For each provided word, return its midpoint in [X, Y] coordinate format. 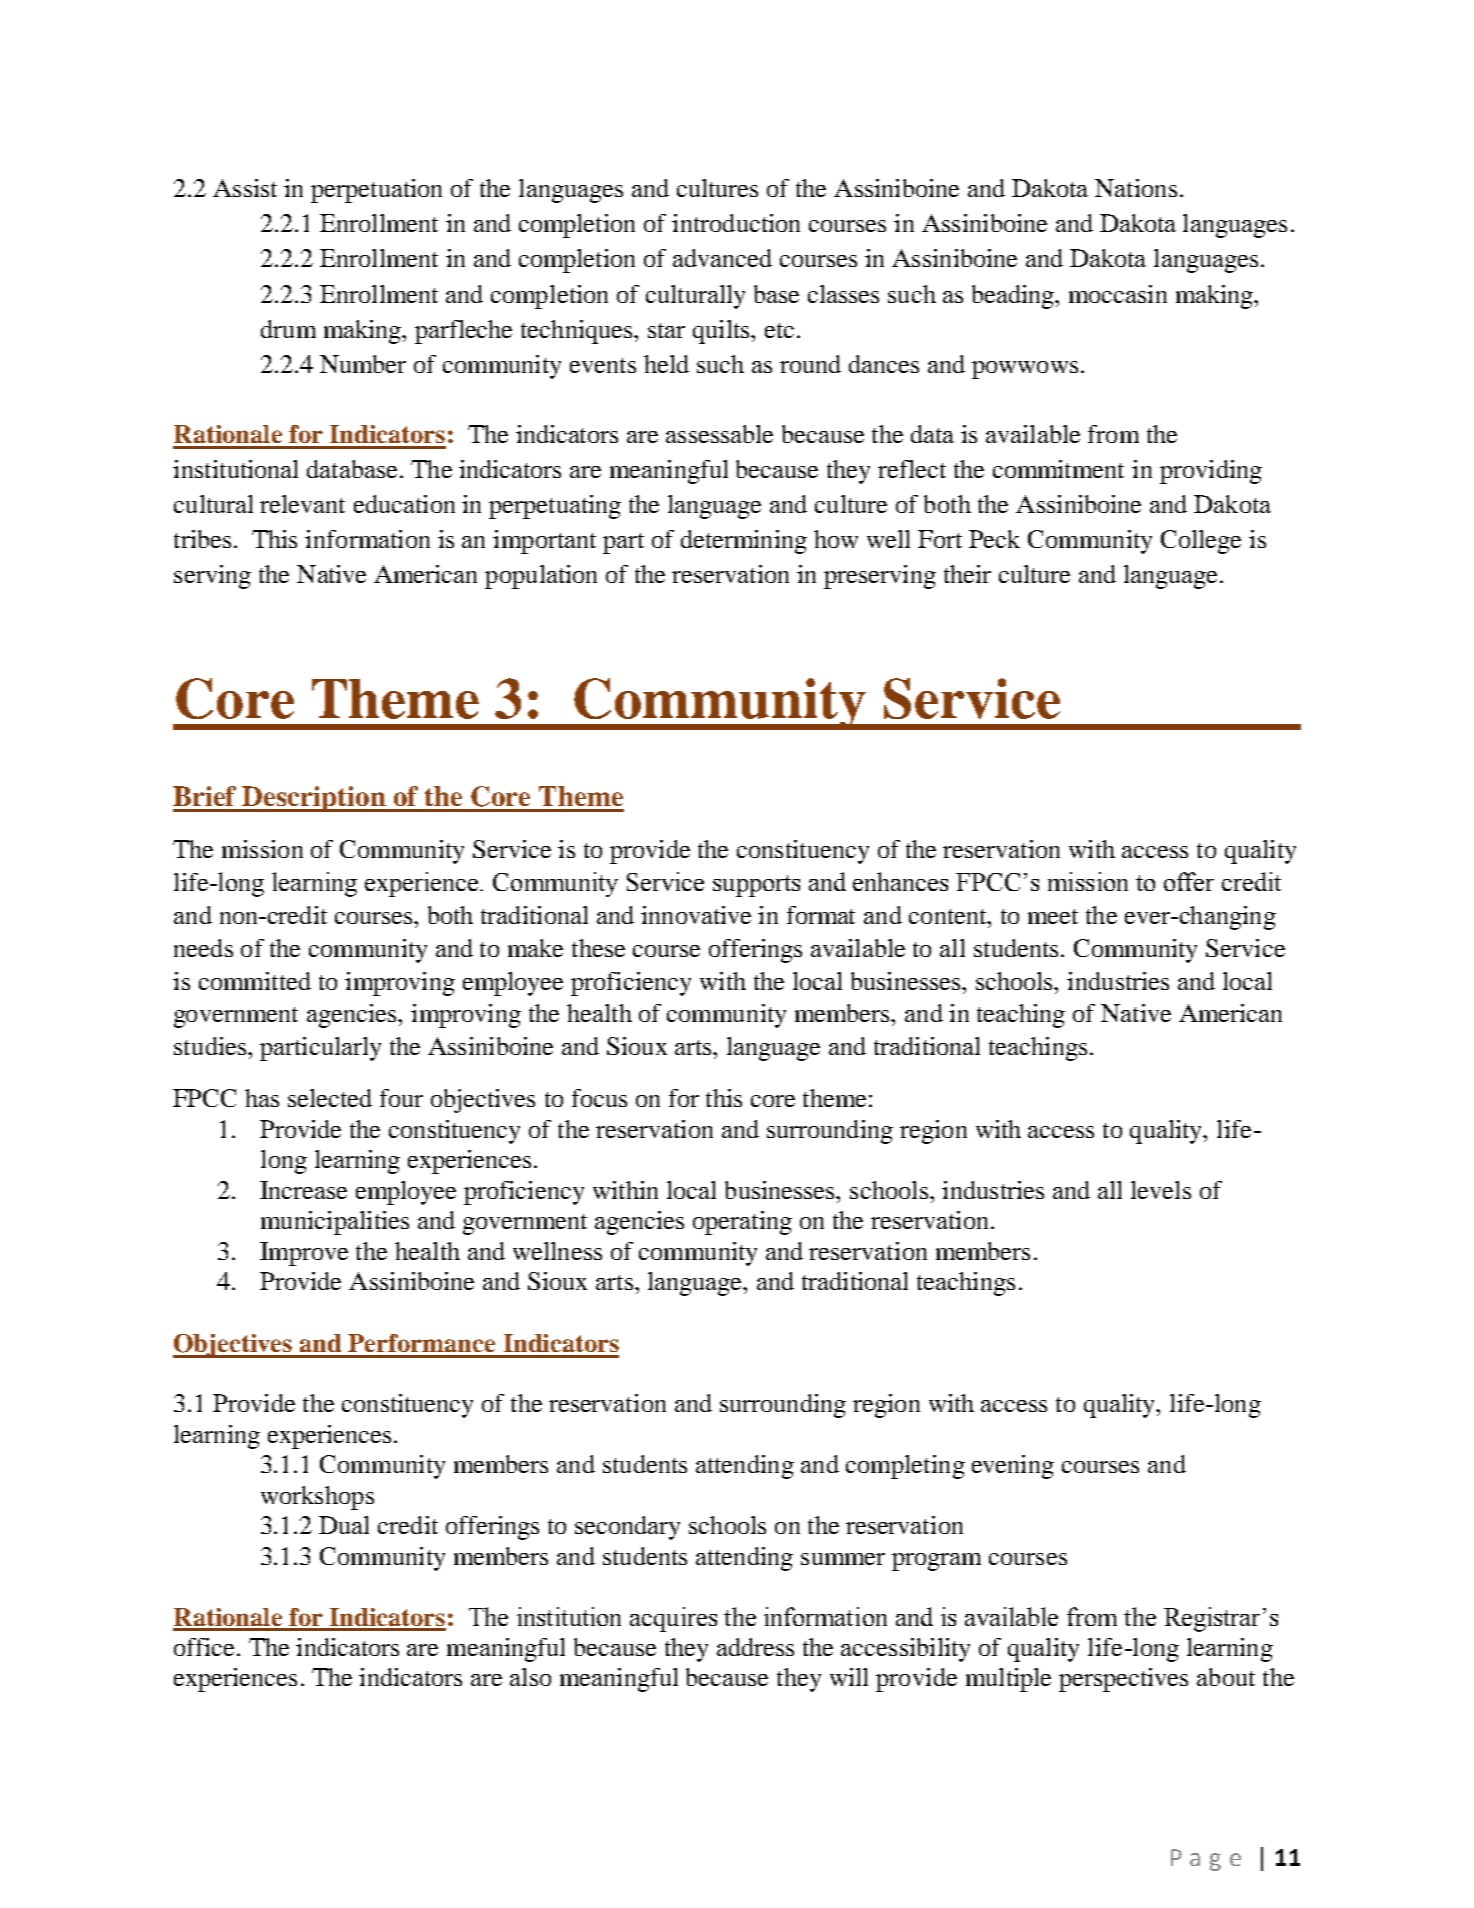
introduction [736, 223]
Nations [1136, 188]
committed [255, 981]
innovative [696, 915]
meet [1053, 916]
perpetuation [376, 191]
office [204, 1647]
